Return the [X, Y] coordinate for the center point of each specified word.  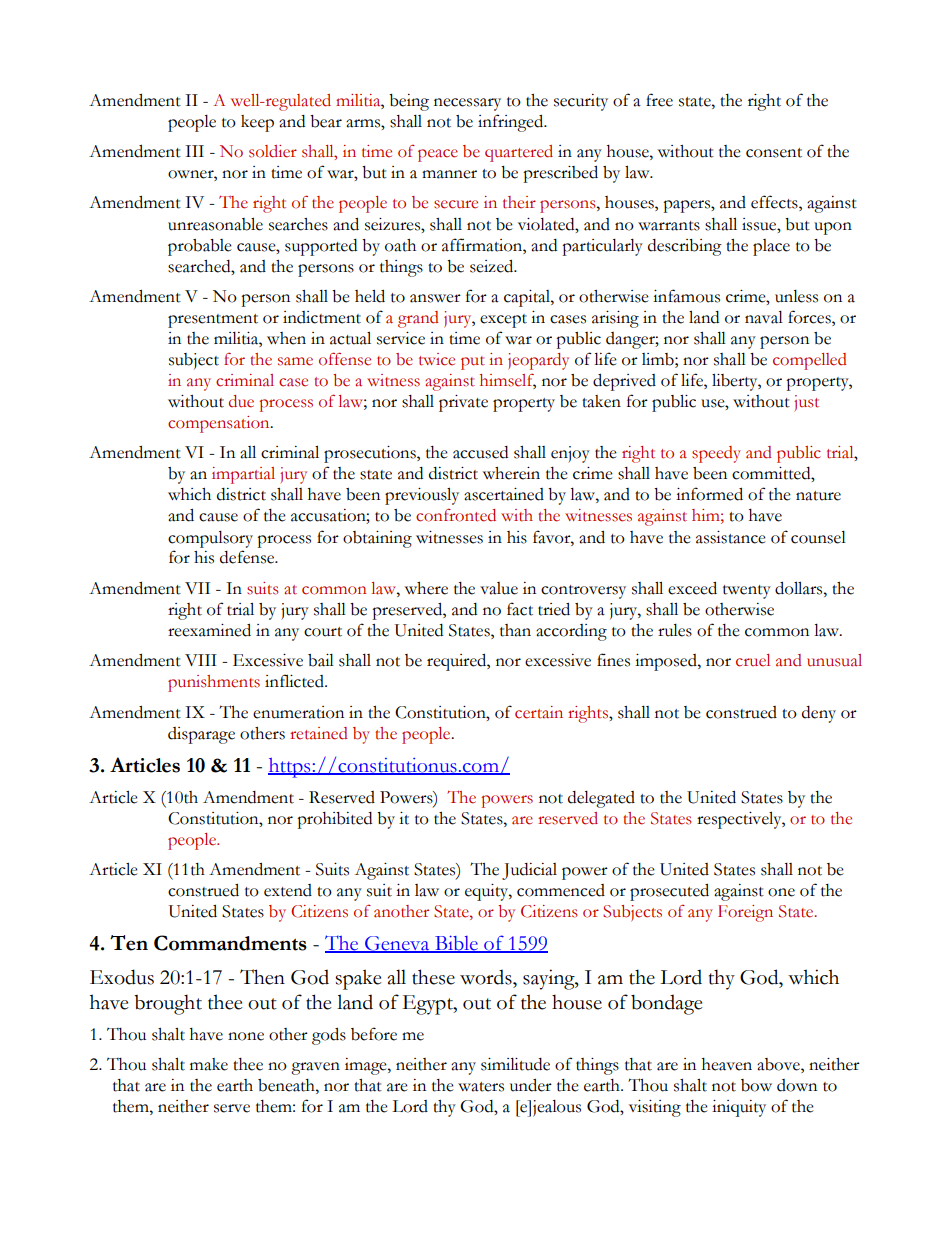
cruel [753, 660]
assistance [731, 537]
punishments [214, 683]
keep [257, 123]
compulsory [210, 539]
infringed [512, 123]
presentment [213, 321]
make [209, 1064]
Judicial [529, 871]
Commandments [230, 943]
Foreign [745, 913]
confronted [456, 515]
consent [774, 153]
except [503, 321]
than [515, 630]
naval [764, 317]
